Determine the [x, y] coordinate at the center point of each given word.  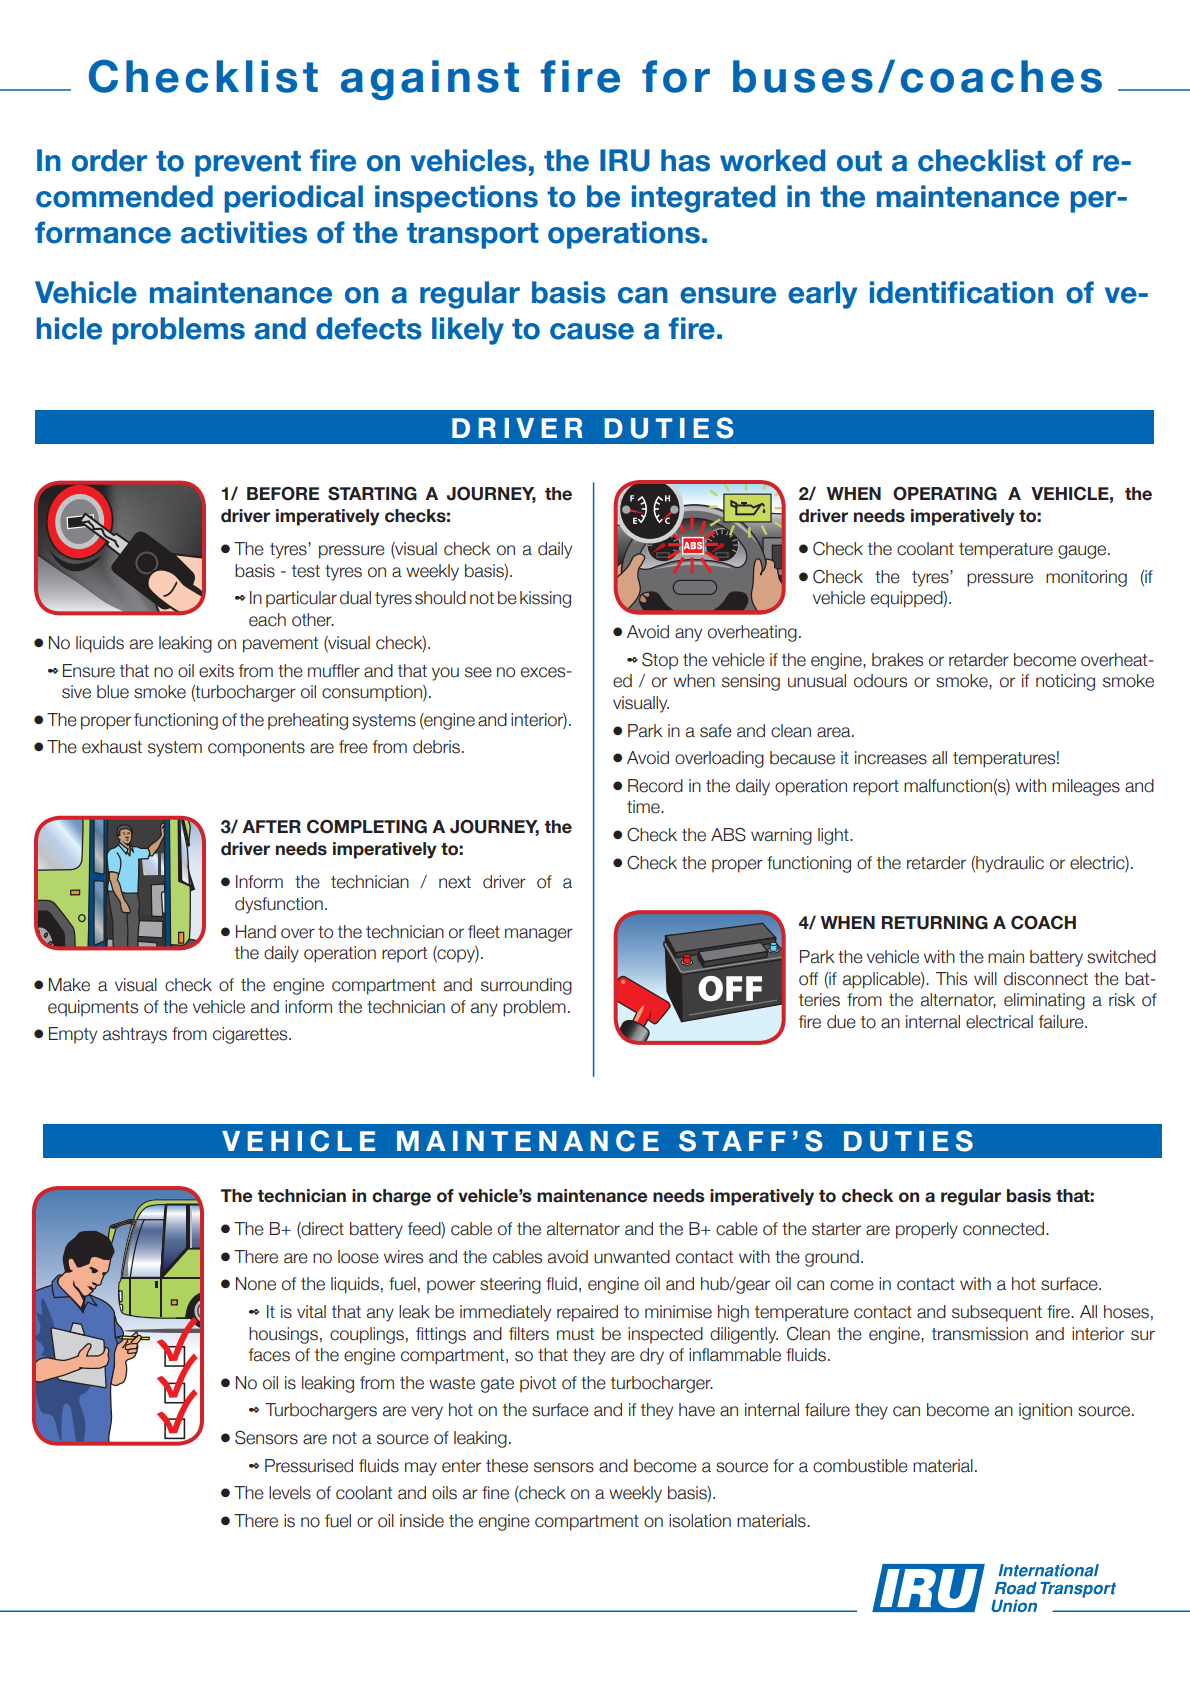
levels [290, 1493]
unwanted [632, 1257]
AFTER [271, 826]
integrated [703, 199]
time [644, 807]
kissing [545, 599]
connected [1005, 1229]
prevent [248, 164]
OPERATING [945, 494]
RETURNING [935, 923]
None [256, 1284]
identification [961, 292]
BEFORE [283, 494]
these [507, 1466]
